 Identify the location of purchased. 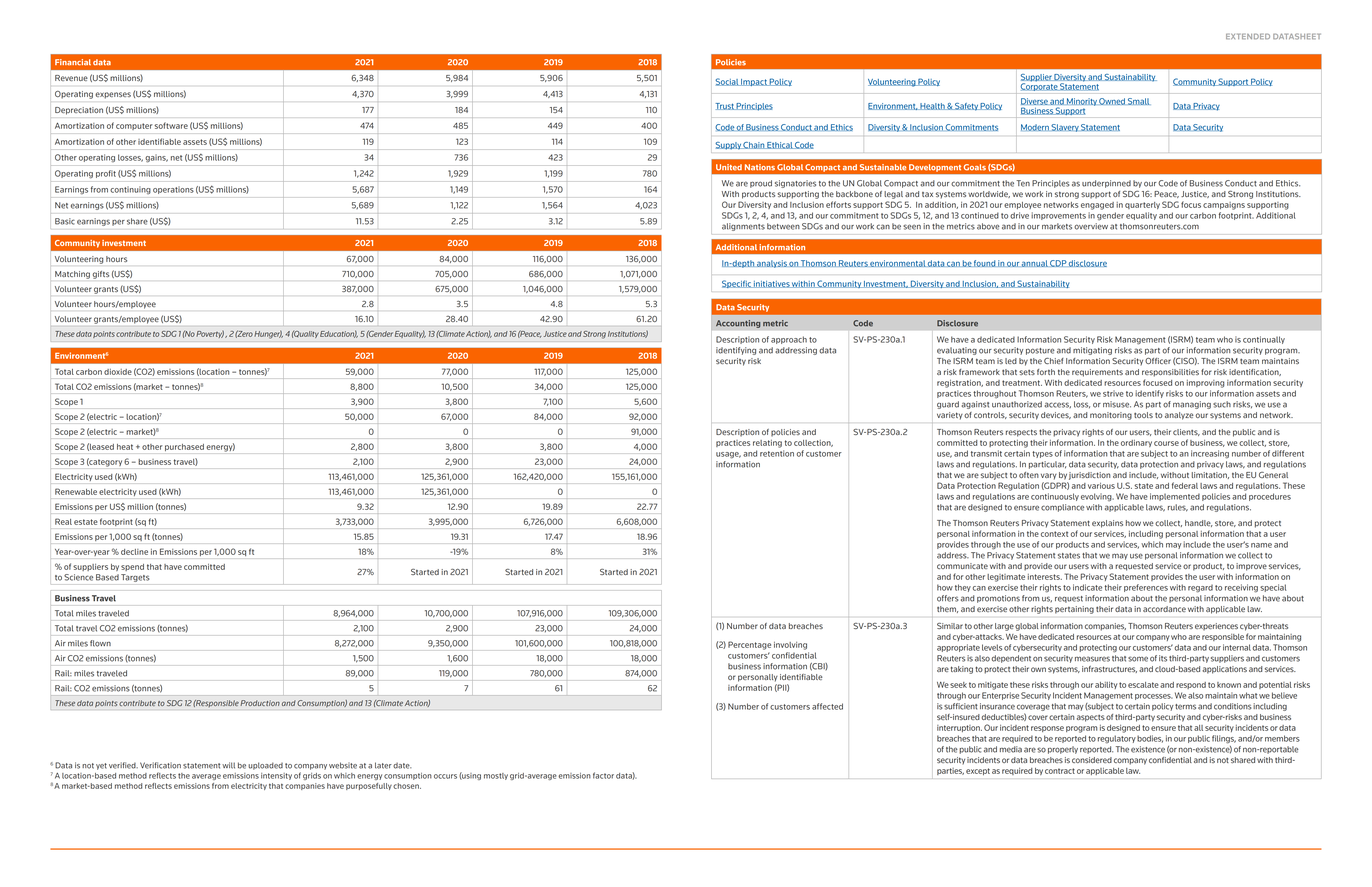
(184, 447).
